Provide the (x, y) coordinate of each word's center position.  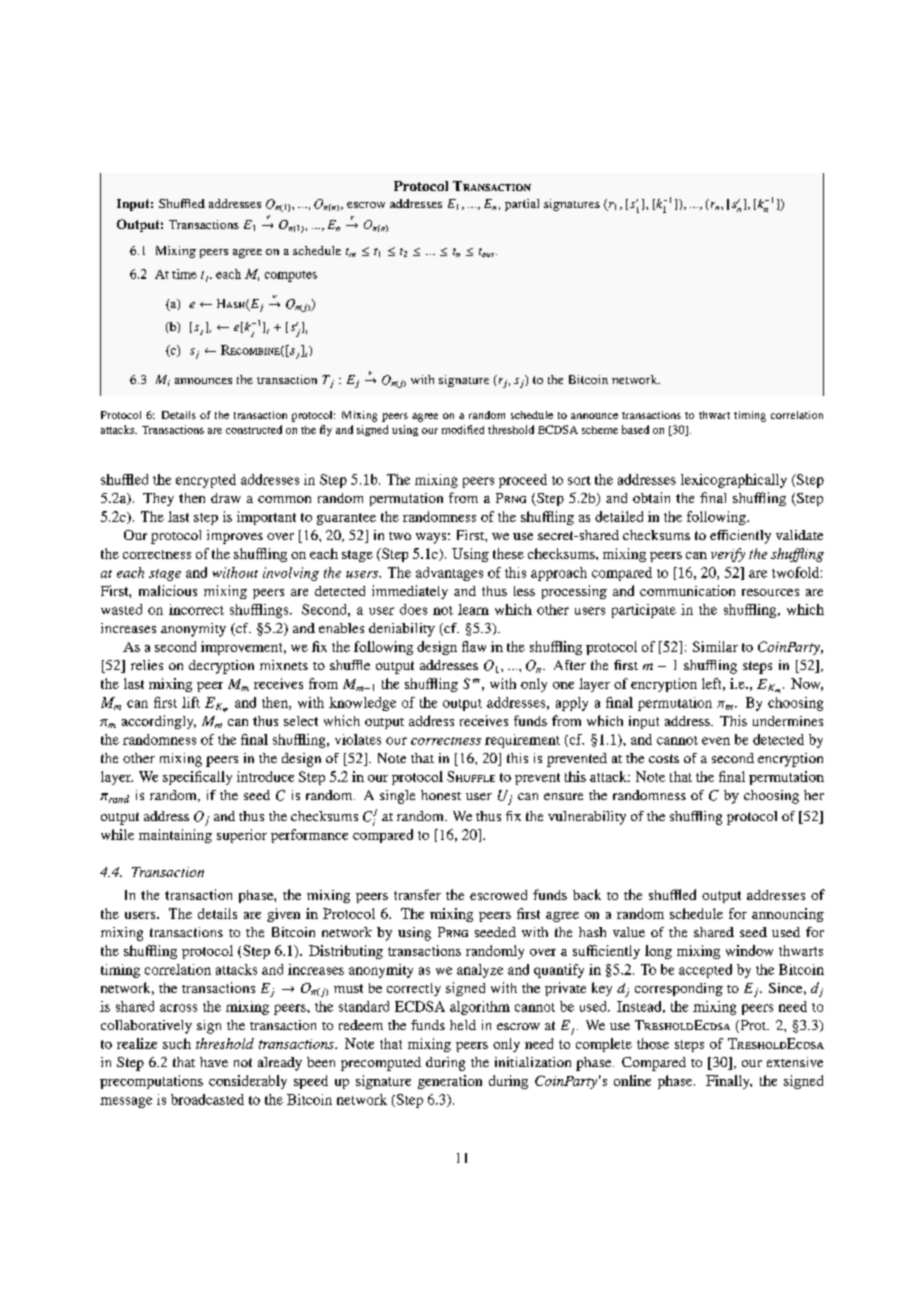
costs (664, 758)
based (635, 429)
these (508, 553)
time (184, 274)
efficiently (740, 537)
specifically (197, 778)
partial (522, 205)
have (214, 1062)
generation (450, 1082)
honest (441, 795)
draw (226, 498)
